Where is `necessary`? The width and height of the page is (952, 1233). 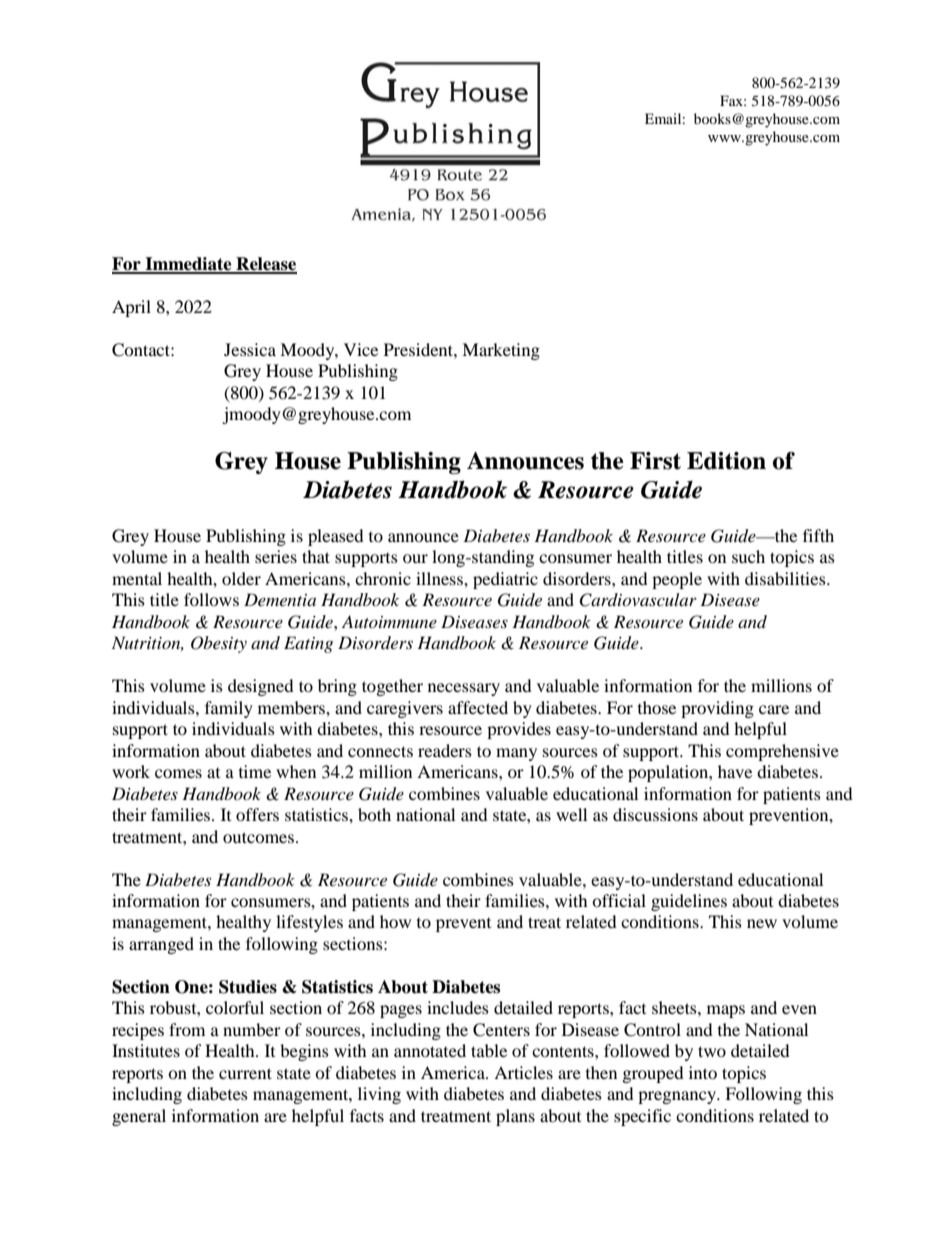
necessary is located at coordinates (464, 689).
